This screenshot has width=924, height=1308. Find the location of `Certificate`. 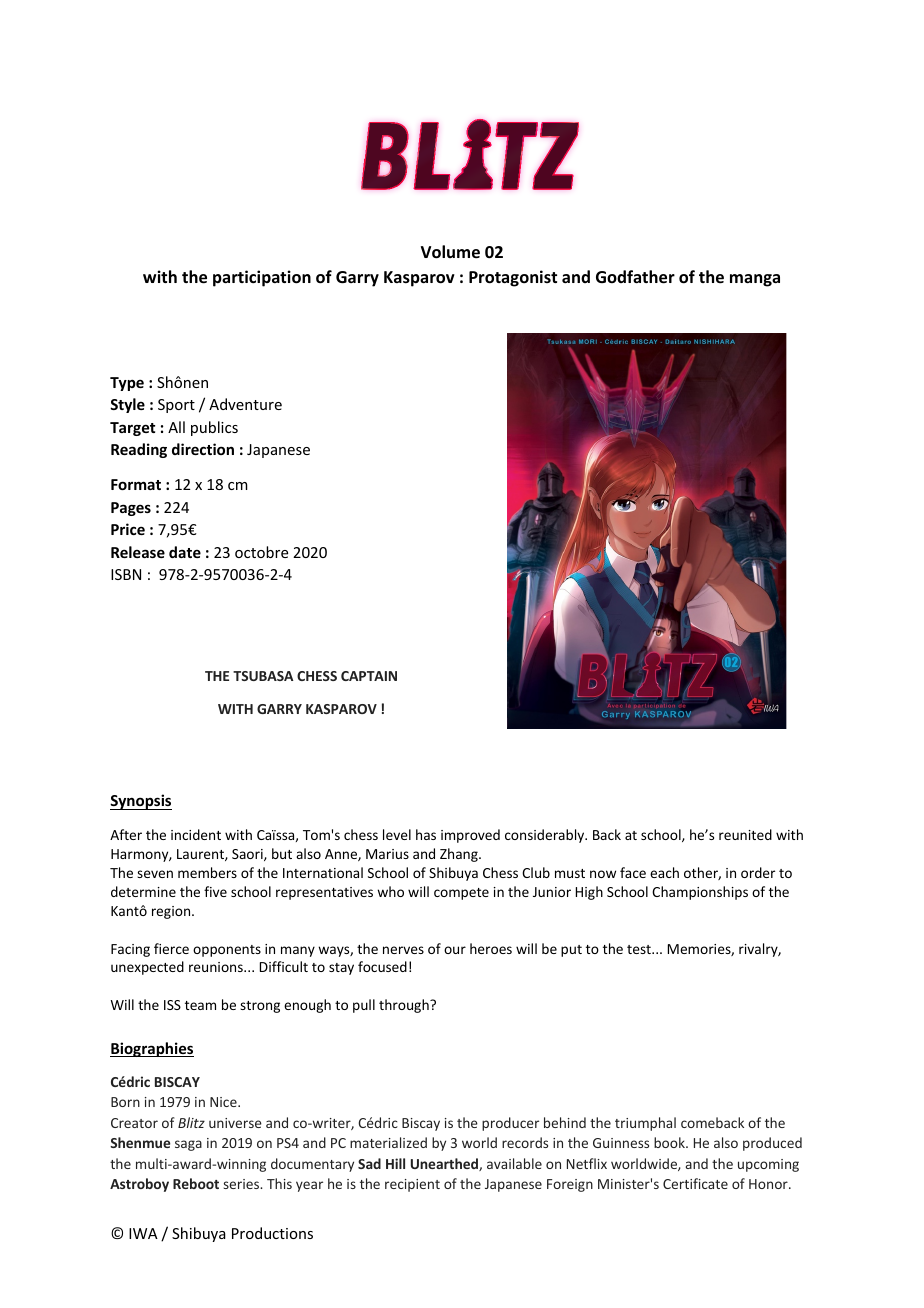

Certificate is located at coordinates (695, 1183).
